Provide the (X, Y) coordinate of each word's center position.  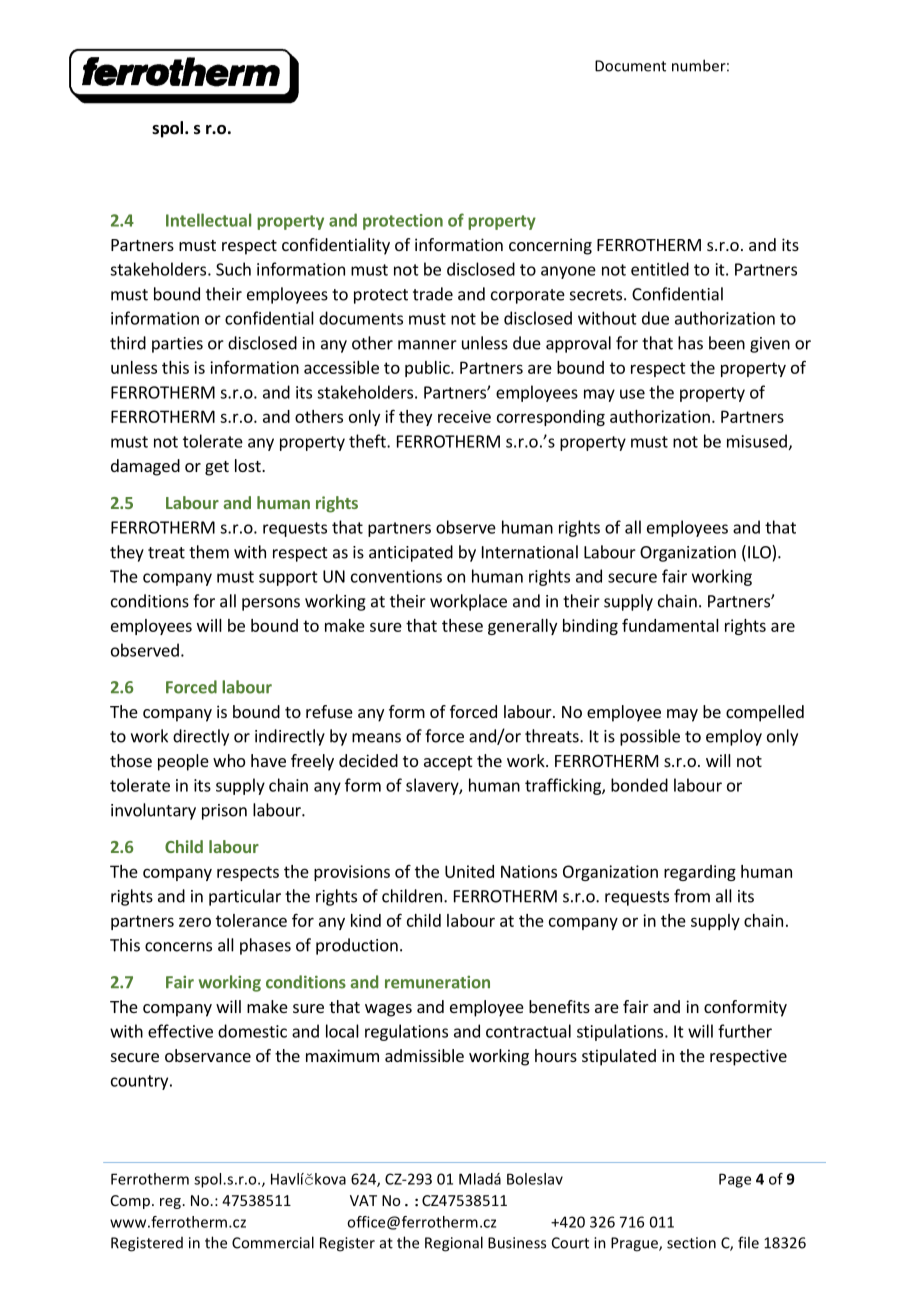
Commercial (273, 1242)
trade (433, 294)
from (692, 896)
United (469, 871)
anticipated (411, 553)
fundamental (670, 625)
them (209, 552)
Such (233, 269)
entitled (660, 269)
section (691, 1243)
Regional (454, 1244)
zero (195, 922)
